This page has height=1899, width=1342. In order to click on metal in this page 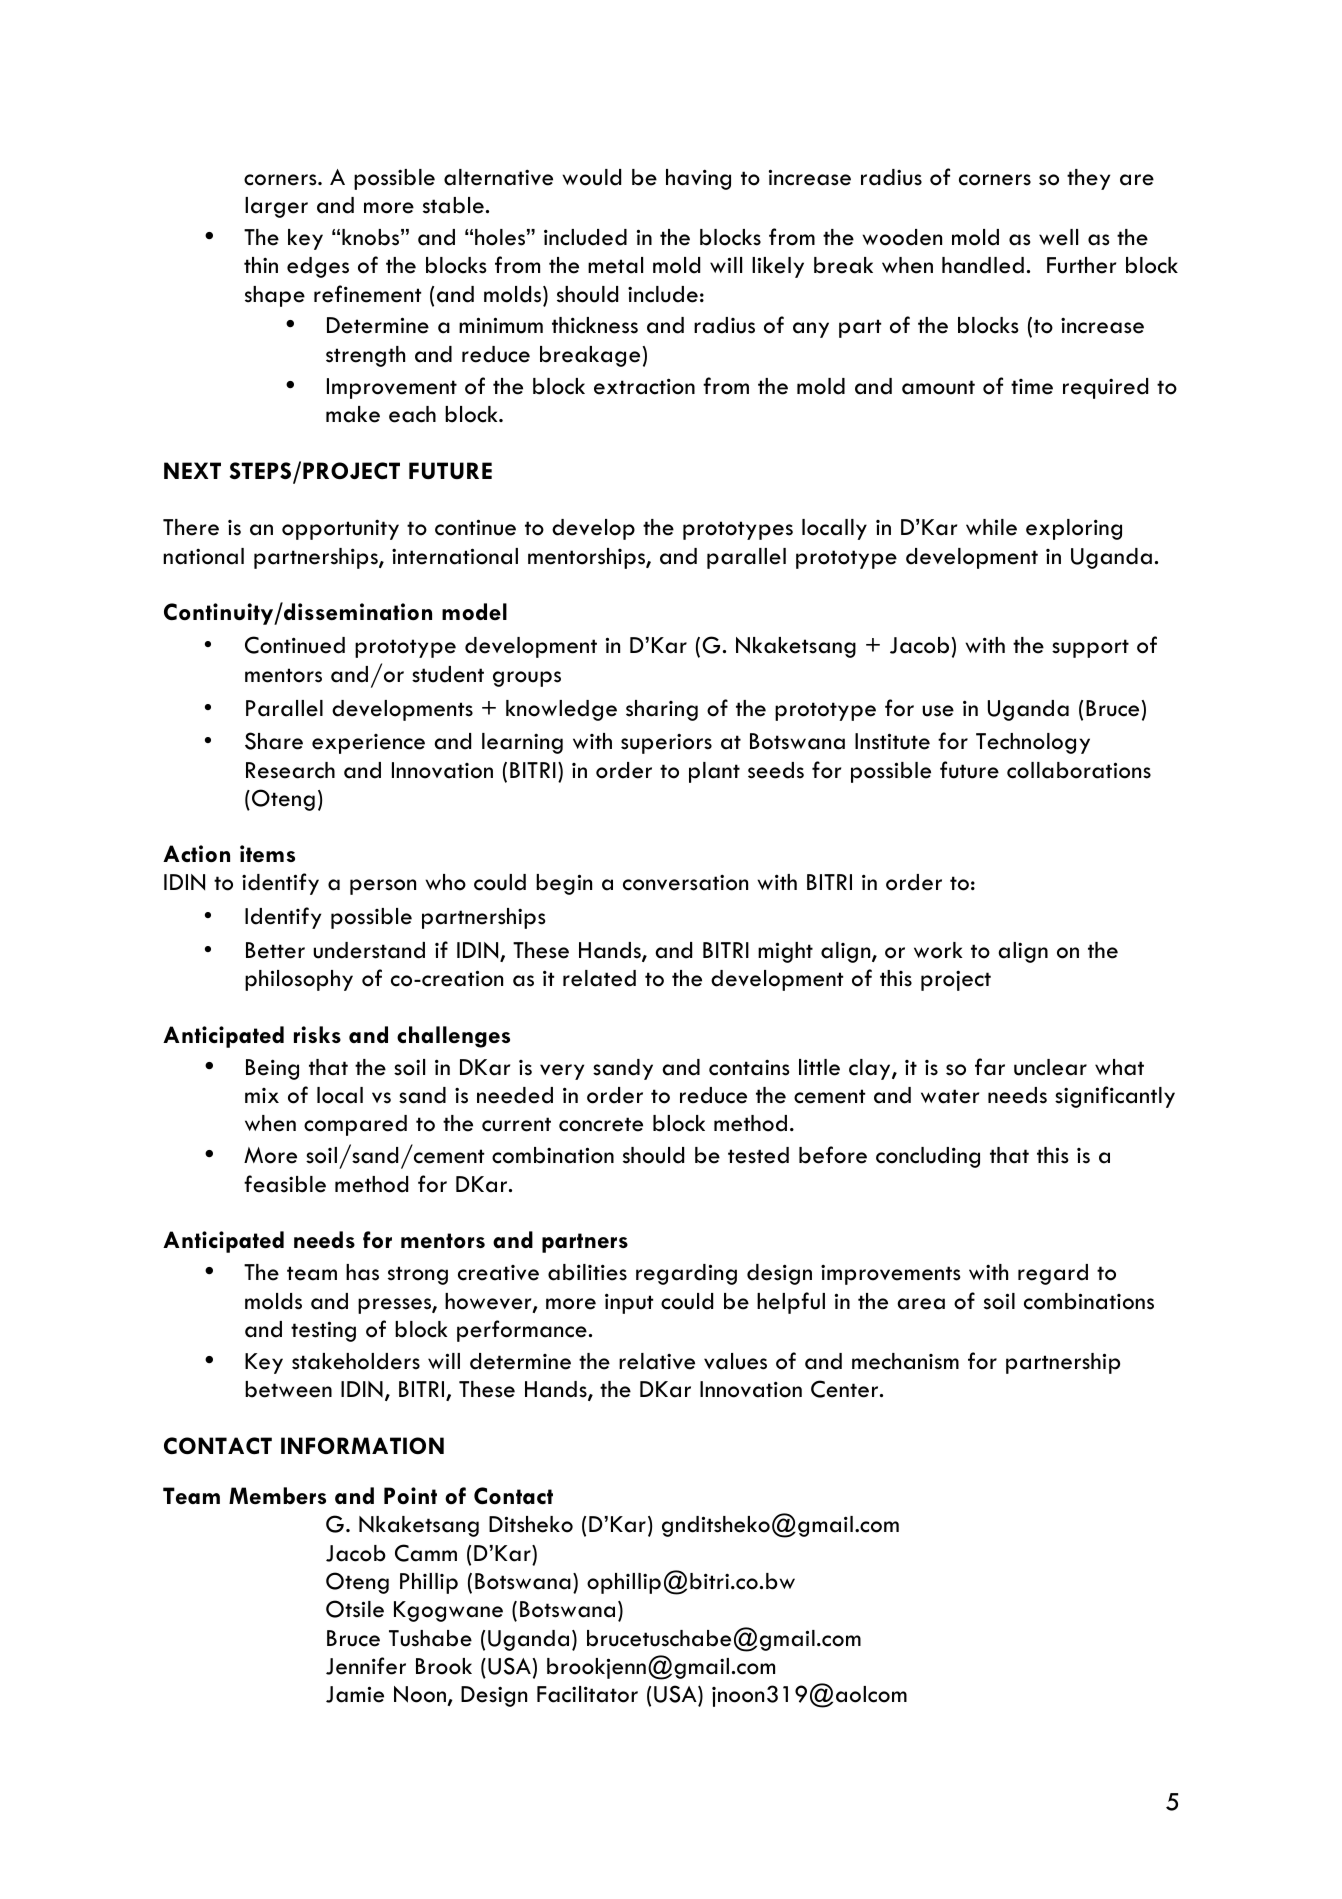, I will do `click(615, 265)`.
